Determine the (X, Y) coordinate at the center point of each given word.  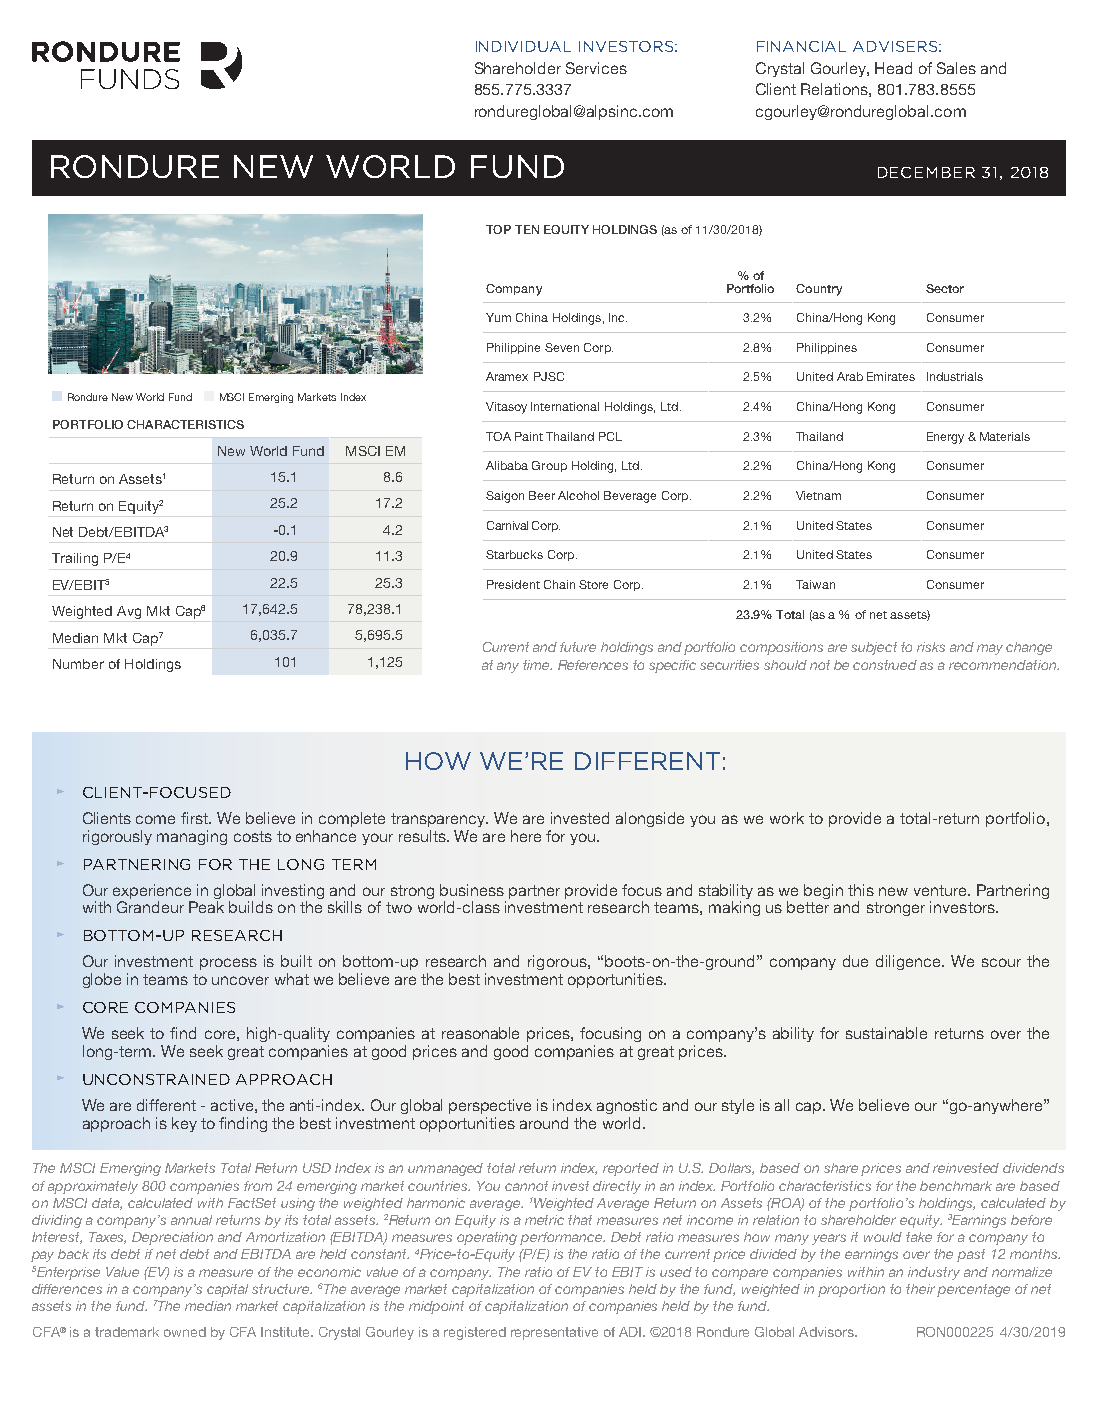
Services (596, 68)
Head (893, 68)
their (922, 1290)
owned (185, 1332)
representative (554, 1333)
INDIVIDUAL (523, 46)
